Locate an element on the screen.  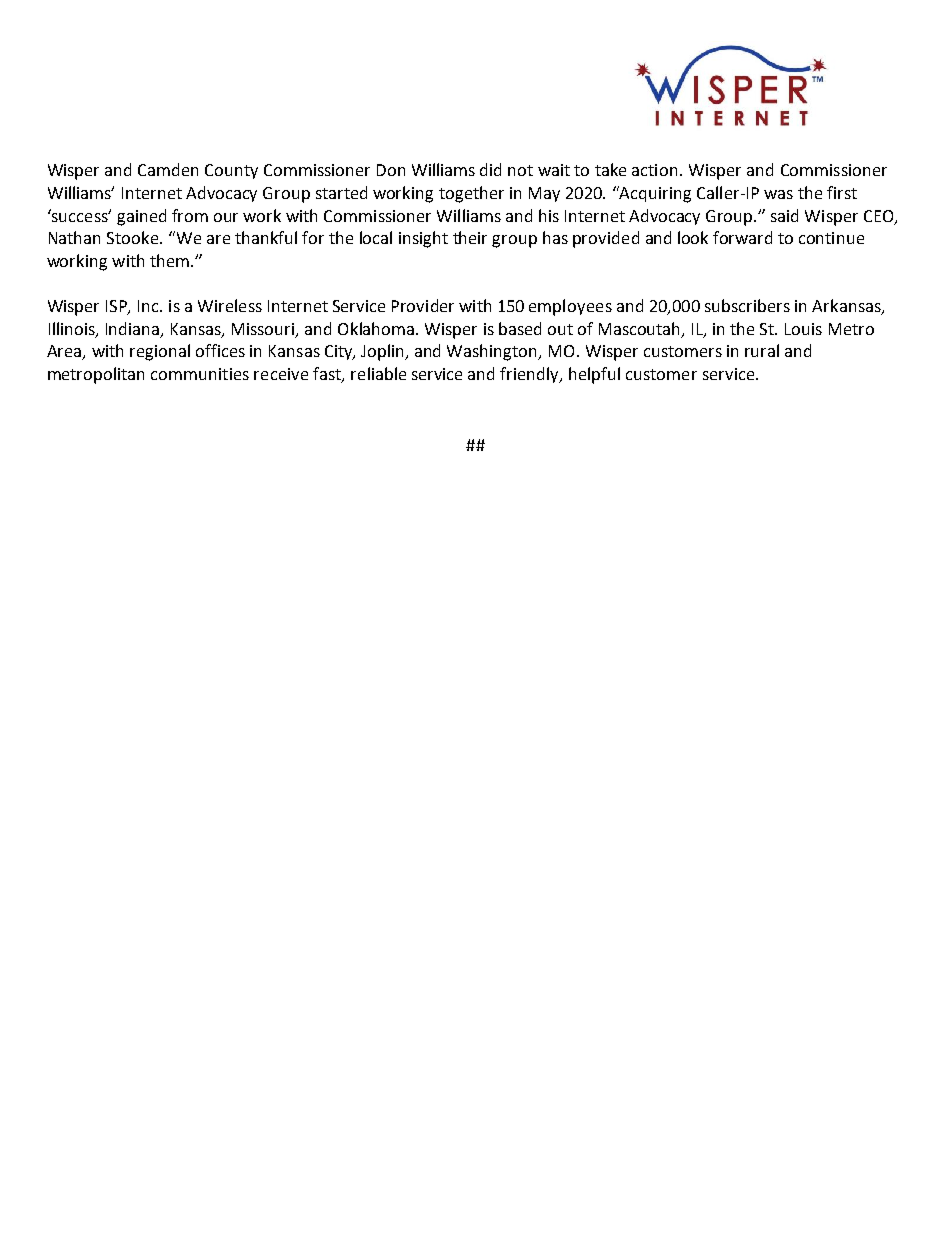
Camden is located at coordinates (168, 169).
